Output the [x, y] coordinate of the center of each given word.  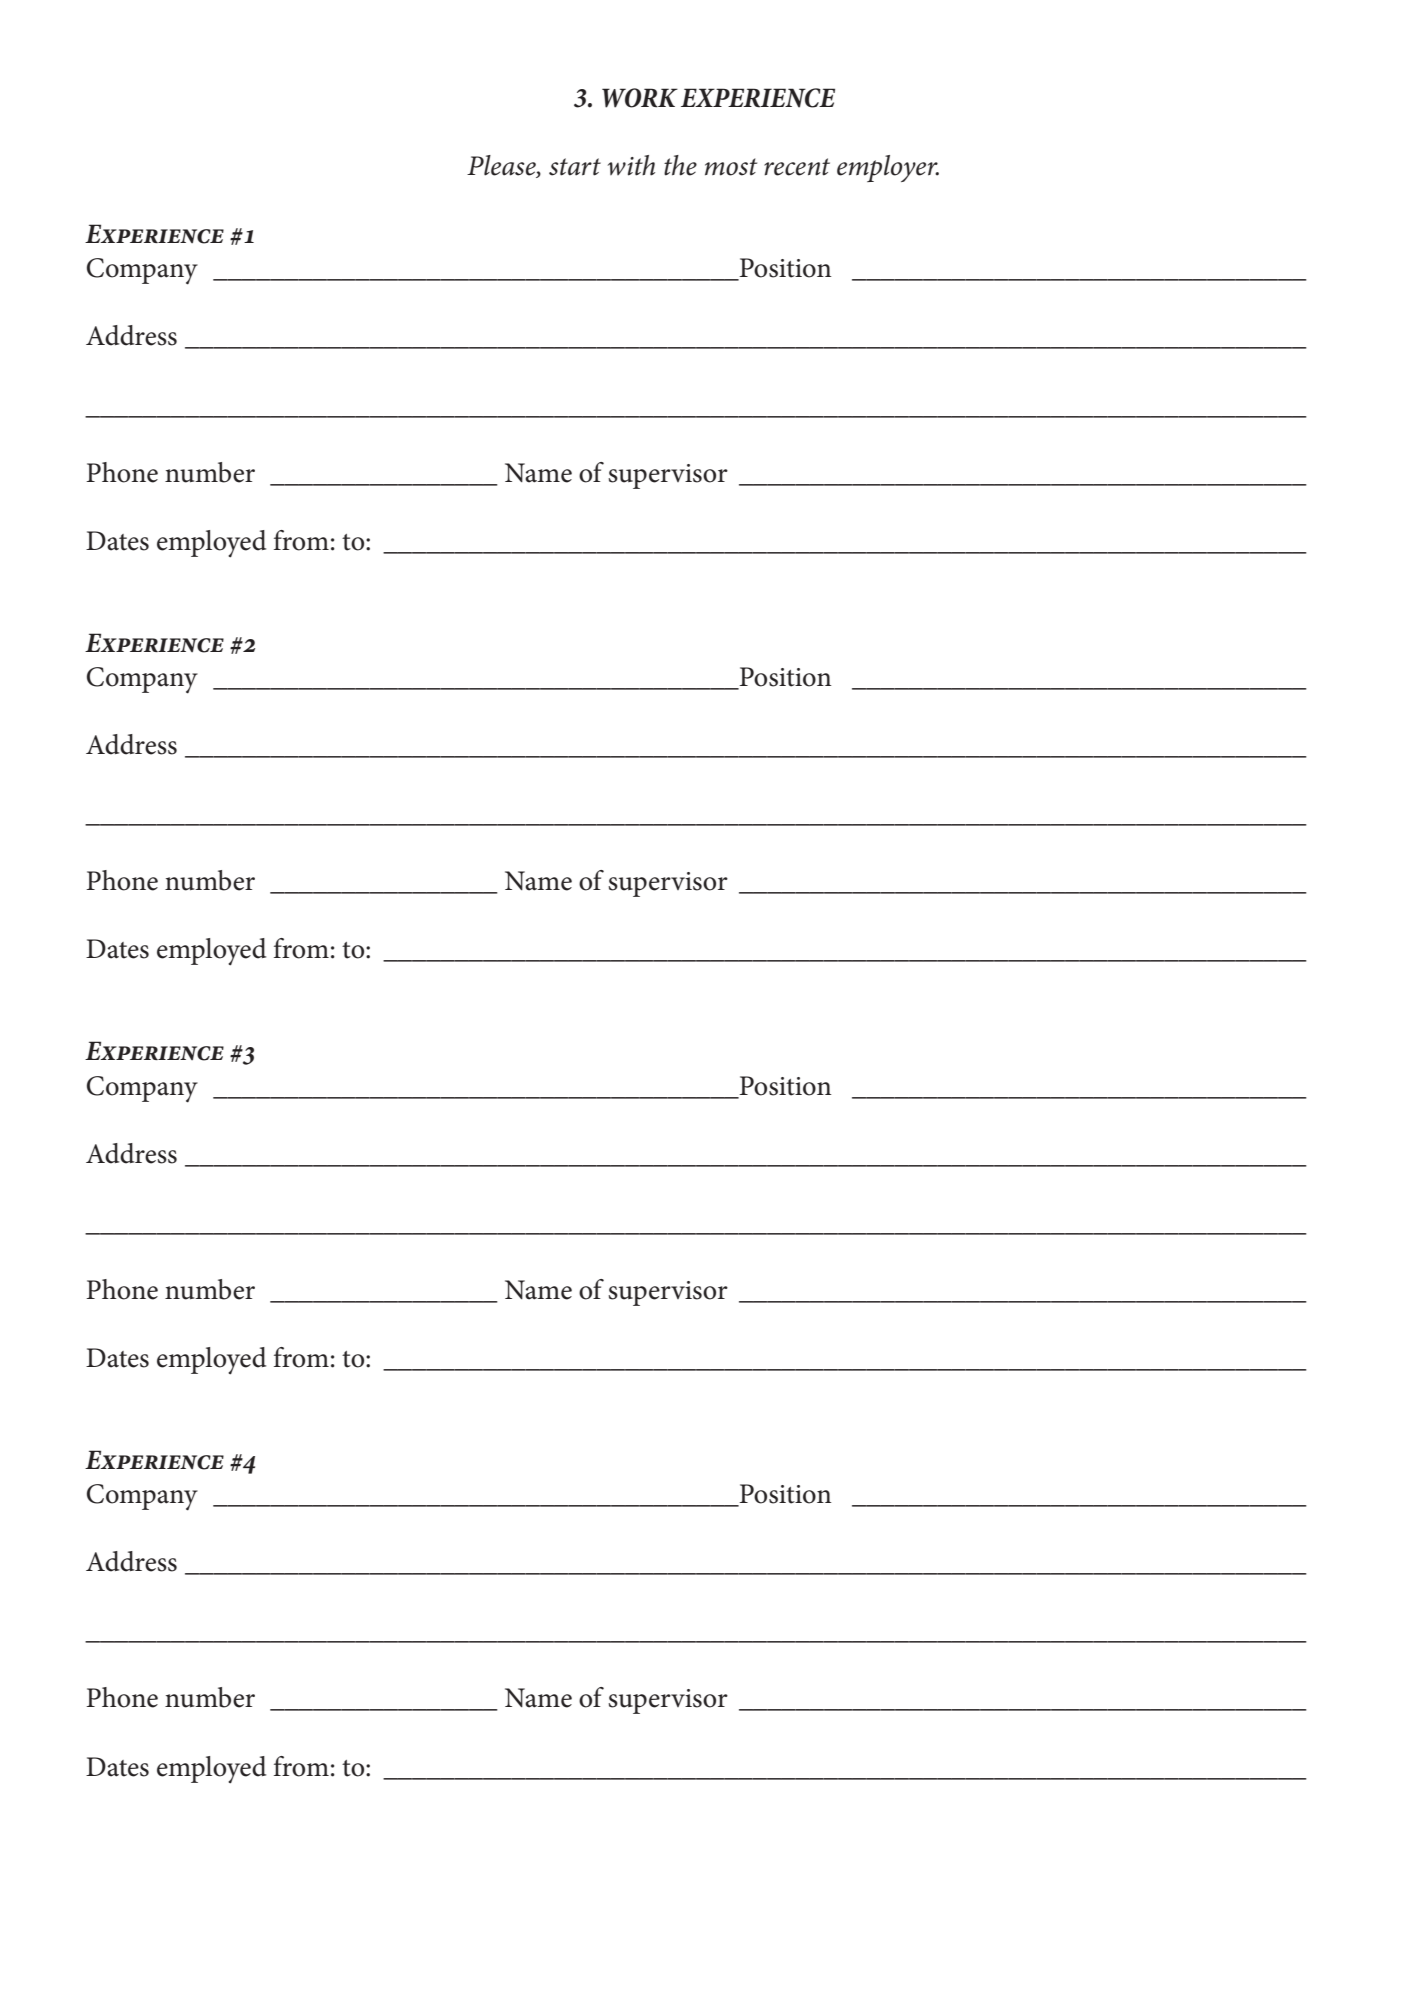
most [731, 167]
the [680, 165]
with [631, 165]
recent [797, 167]
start [575, 167]
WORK [640, 98]
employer [888, 168]
